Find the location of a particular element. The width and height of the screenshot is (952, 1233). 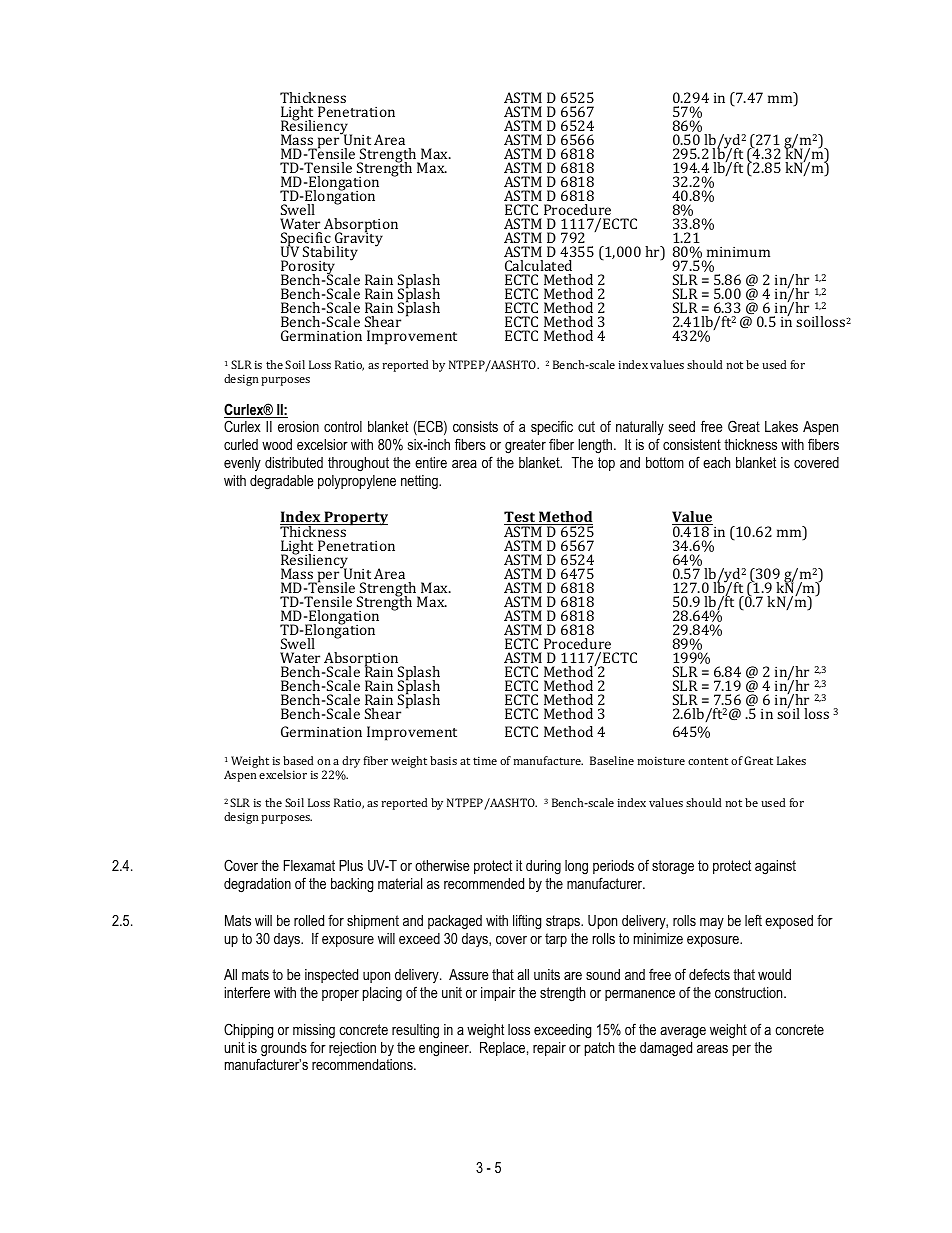

based is located at coordinates (298, 760).
